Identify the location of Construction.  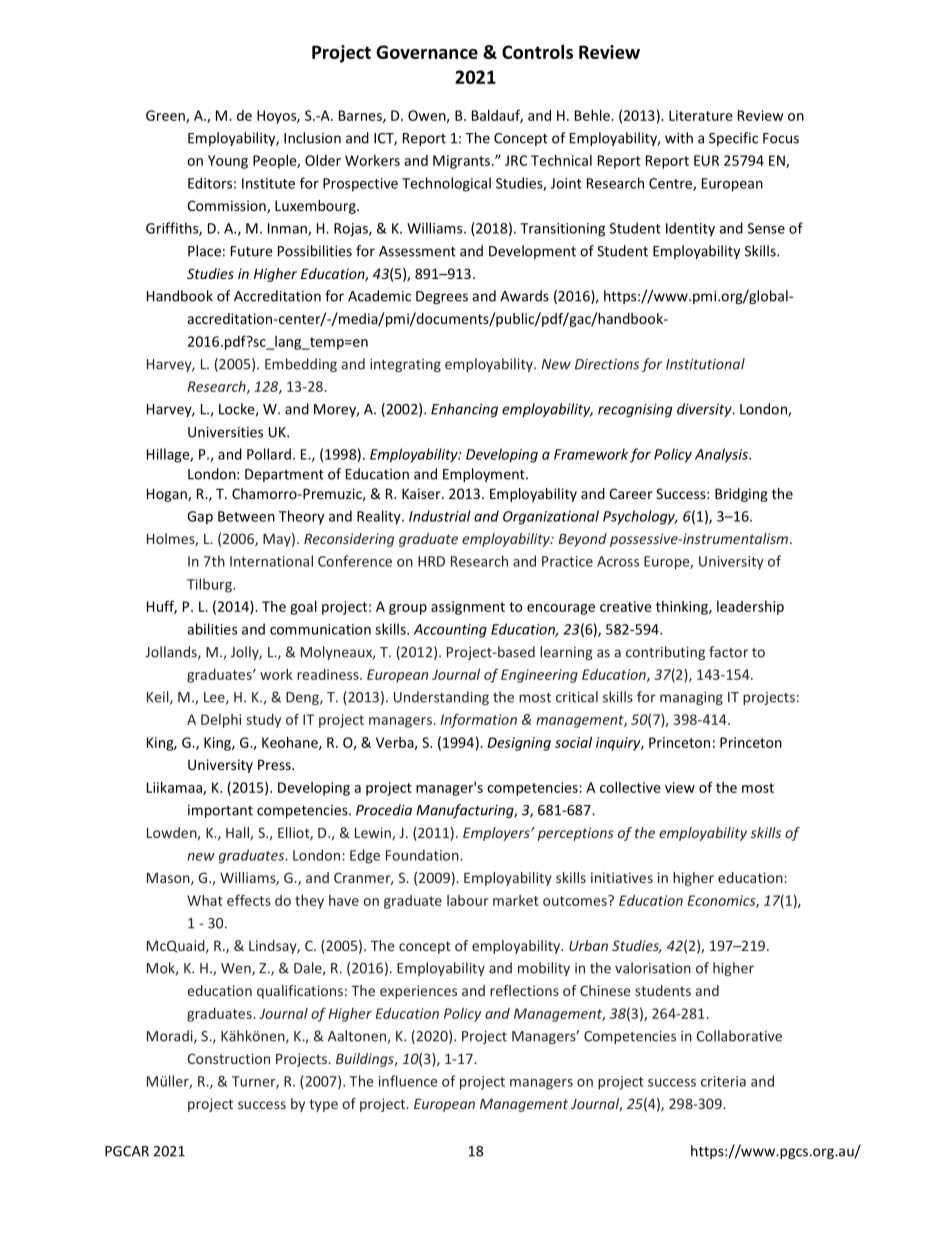
(229, 1058).
